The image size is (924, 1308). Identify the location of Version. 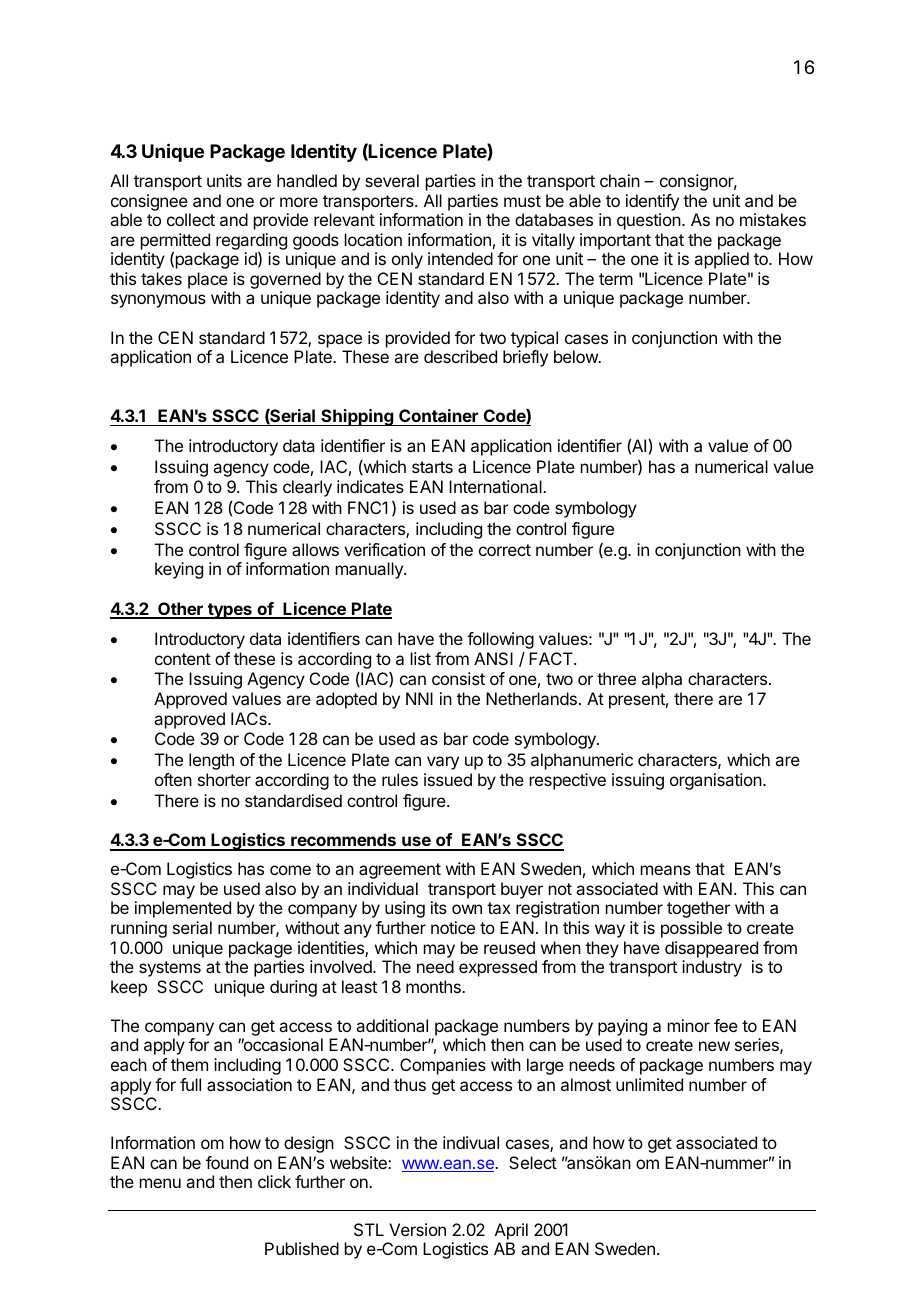
(417, 1229).
